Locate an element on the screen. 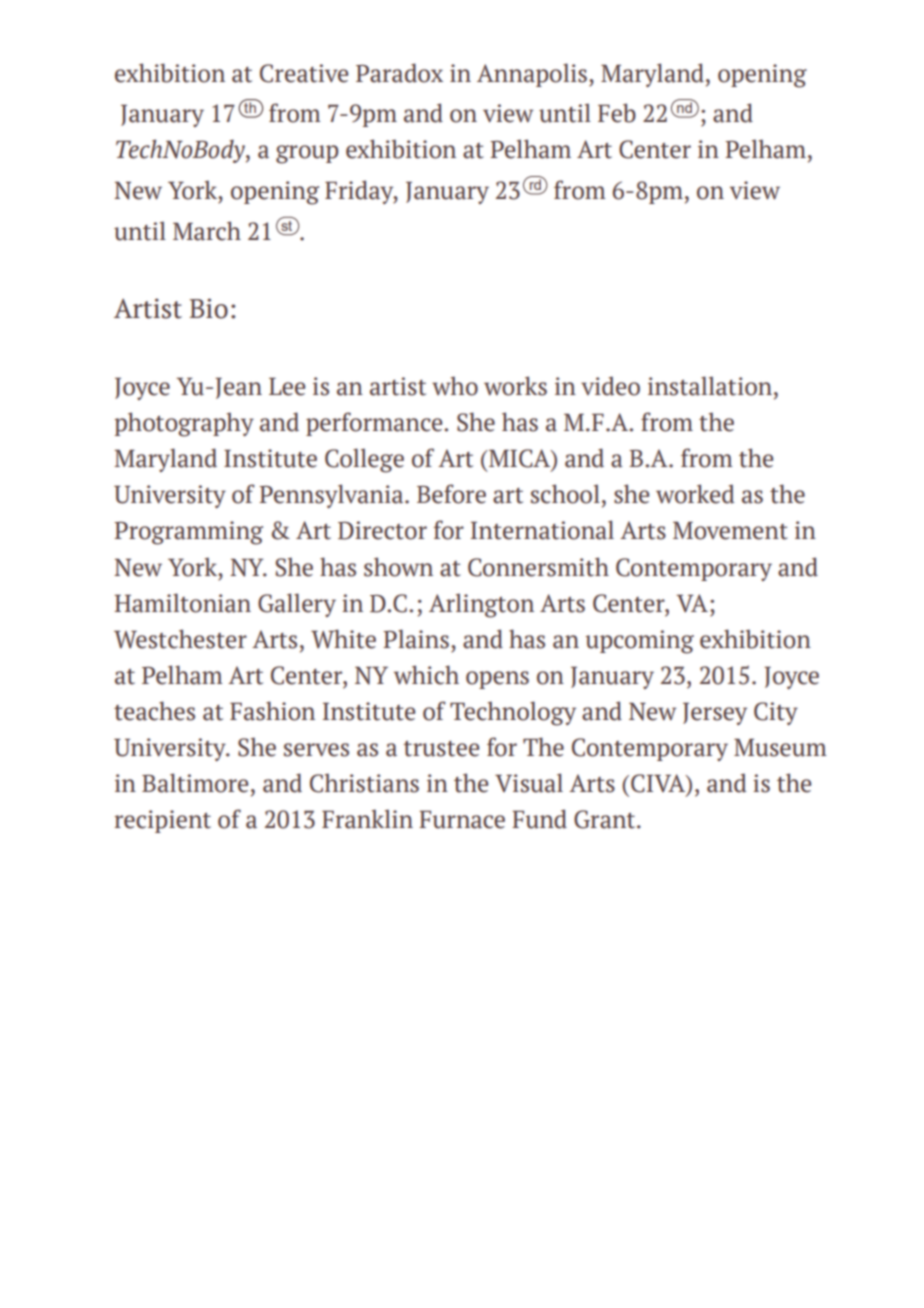 The width and height of the screenshot is (924, 1308). Feb is located at coordinates (617, 113).
